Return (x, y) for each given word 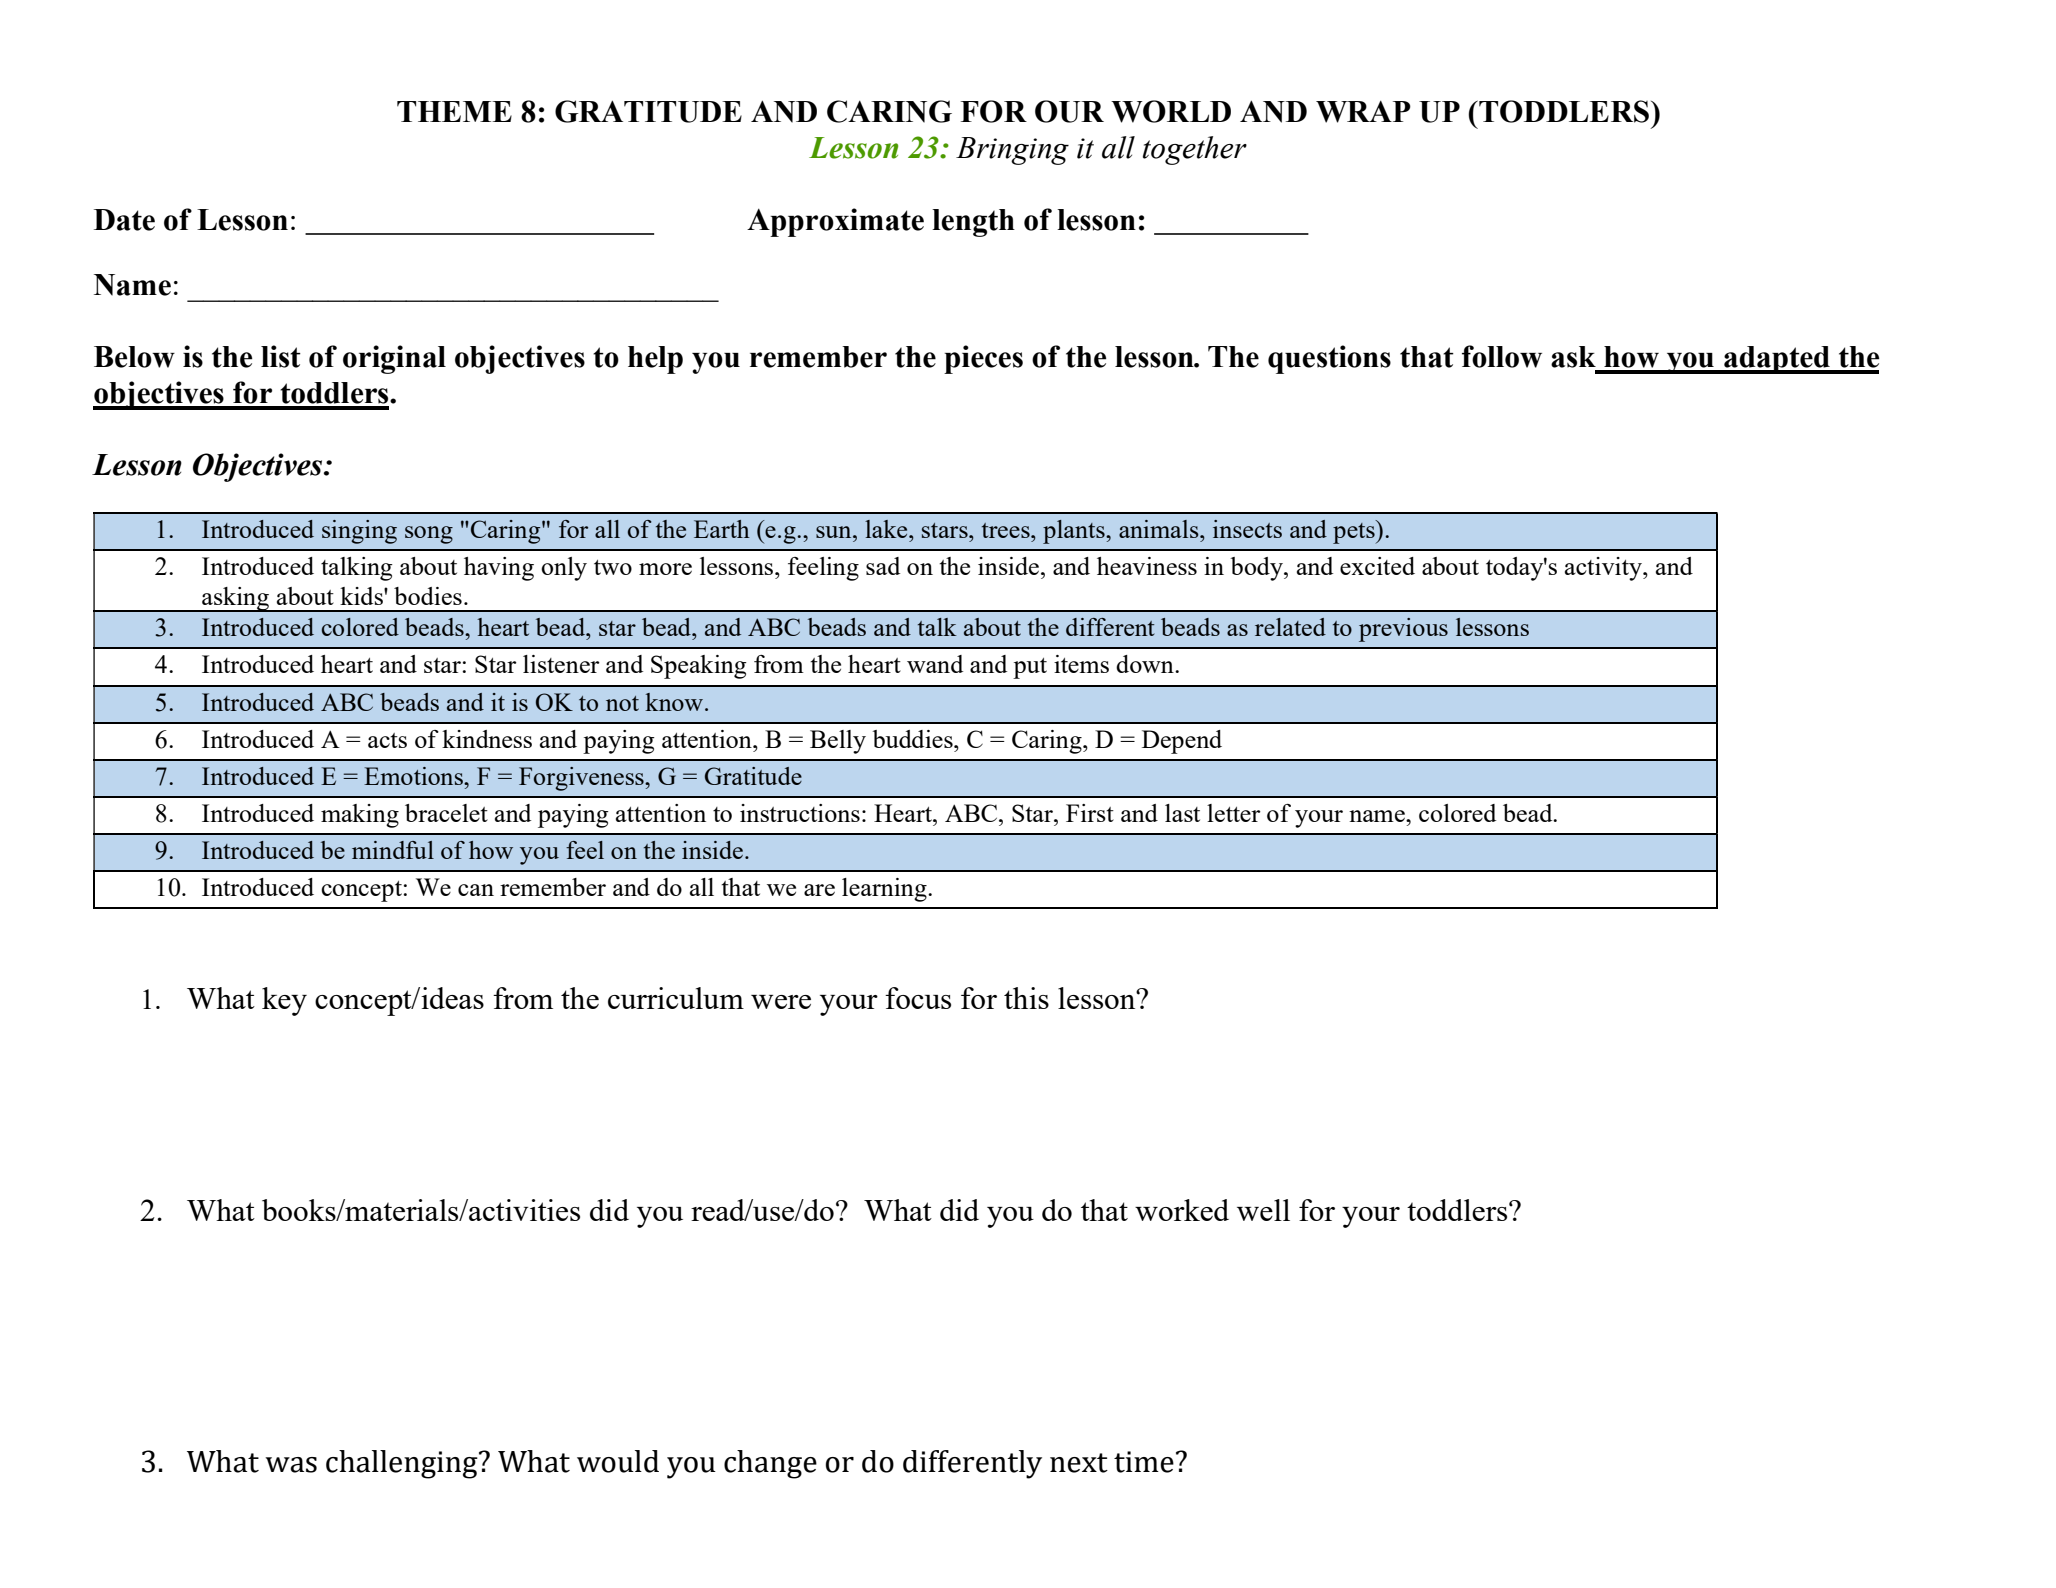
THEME (454, 111)
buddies (913, 739)
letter (1234, 813)
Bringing (1012, 151)
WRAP (1363, 111)
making (360, 816)
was (291, 1465)
